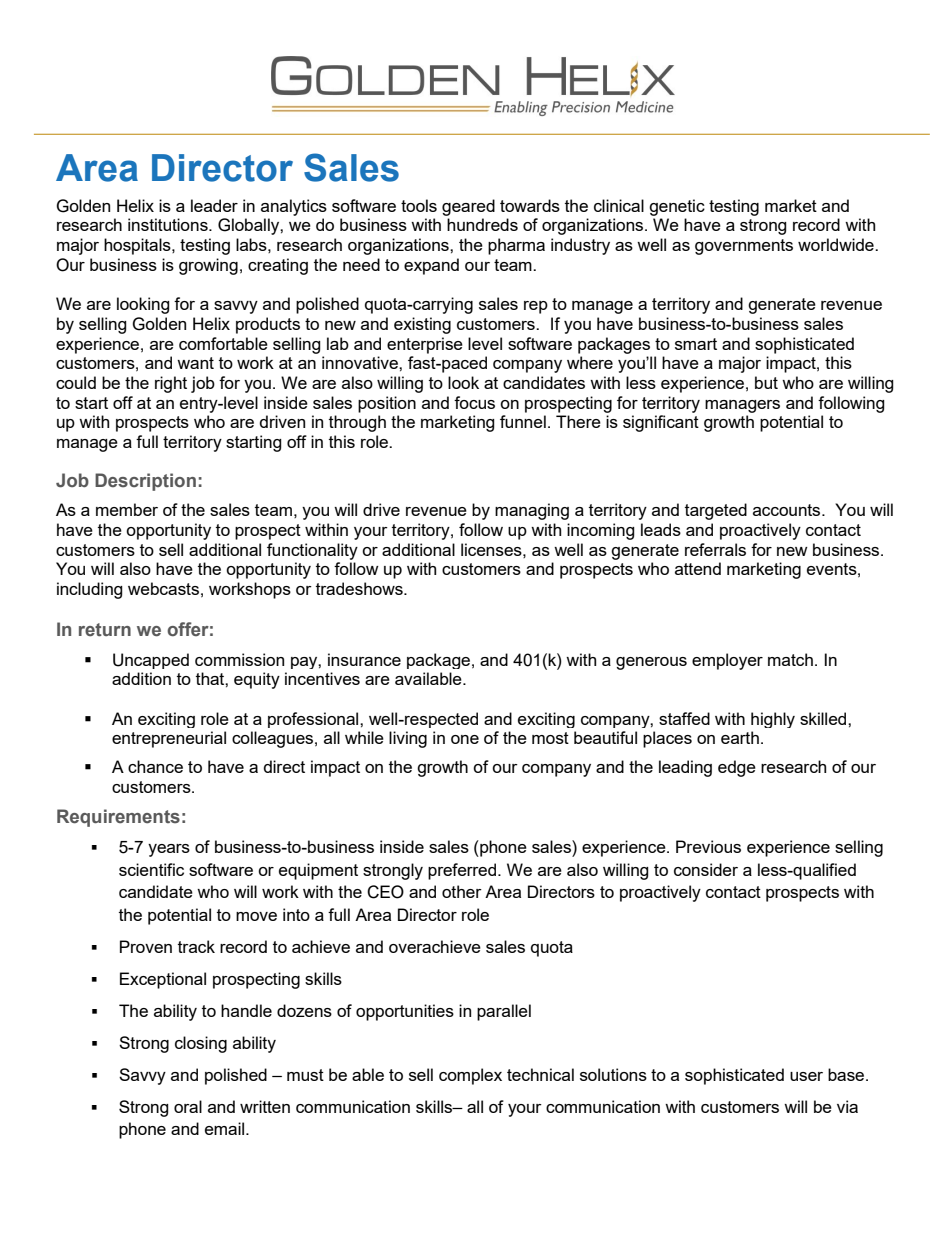  Describe the element at coordinates (169, 224) in the screenshot. I see `institutions` at that location.
